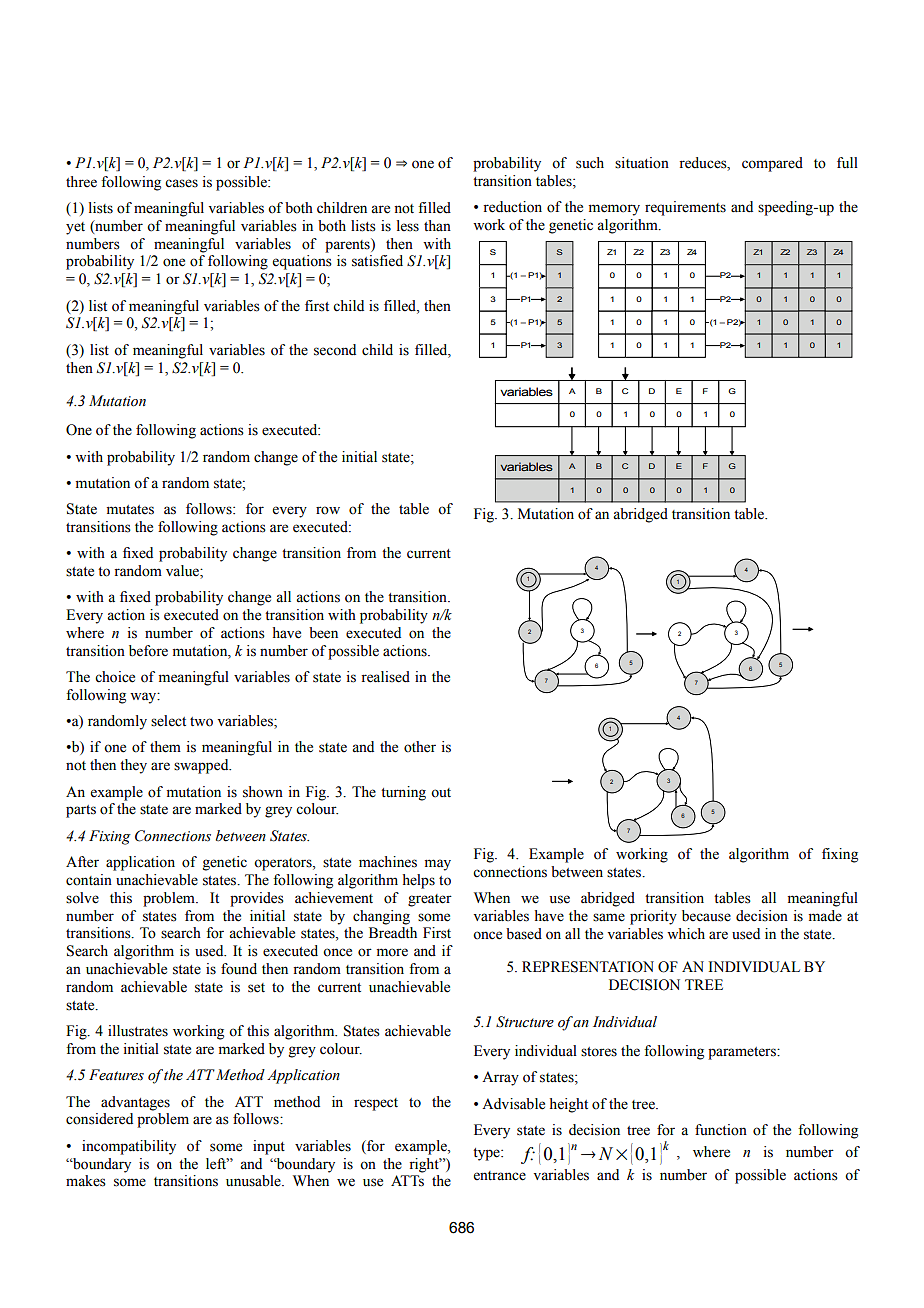 This page has width=924, height=1308. Describe the element at coordinates (385, 677) in the page. I see `realised` at that location.
